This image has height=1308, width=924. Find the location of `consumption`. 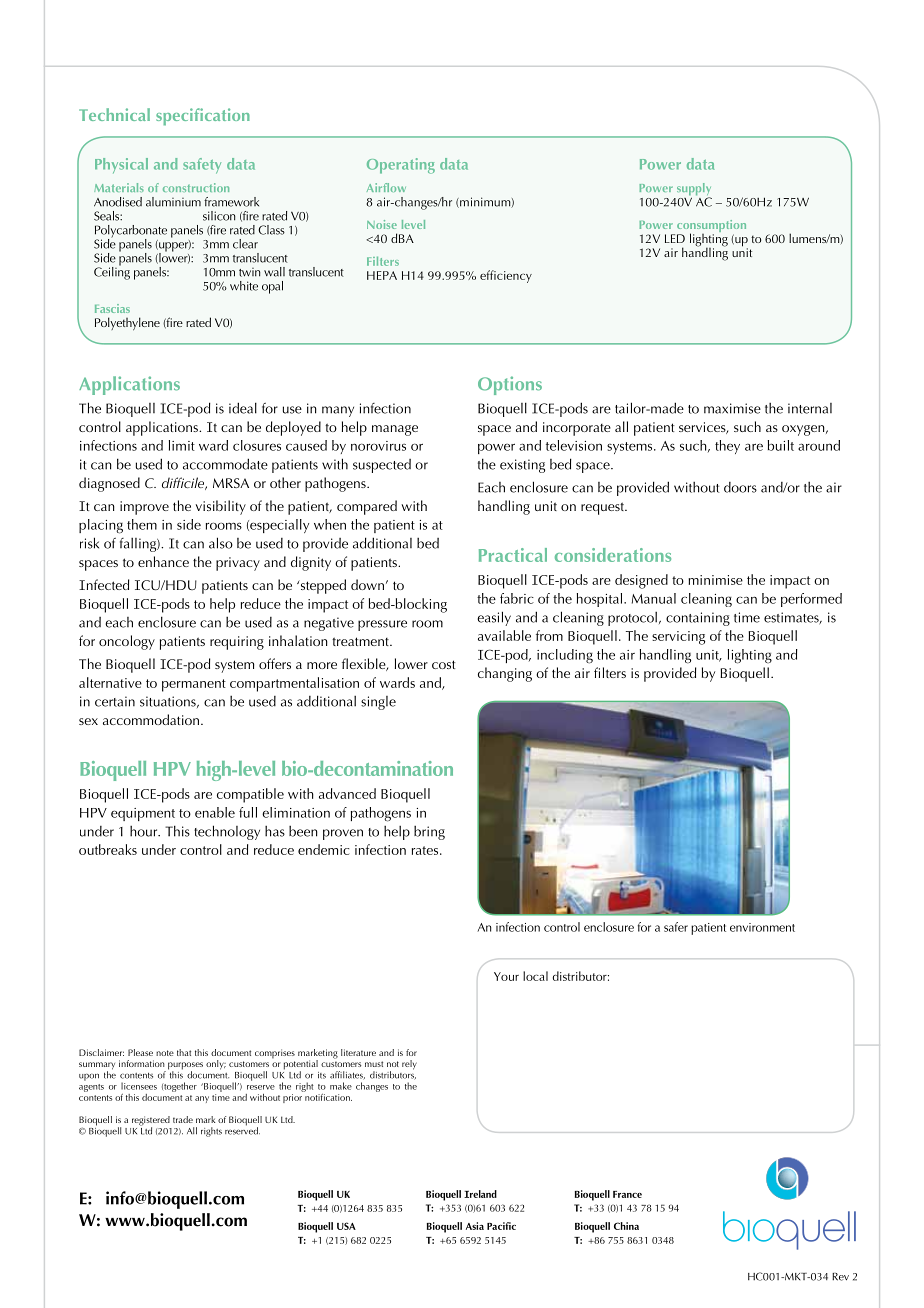

consumption is located at coordinates (711, 227).
